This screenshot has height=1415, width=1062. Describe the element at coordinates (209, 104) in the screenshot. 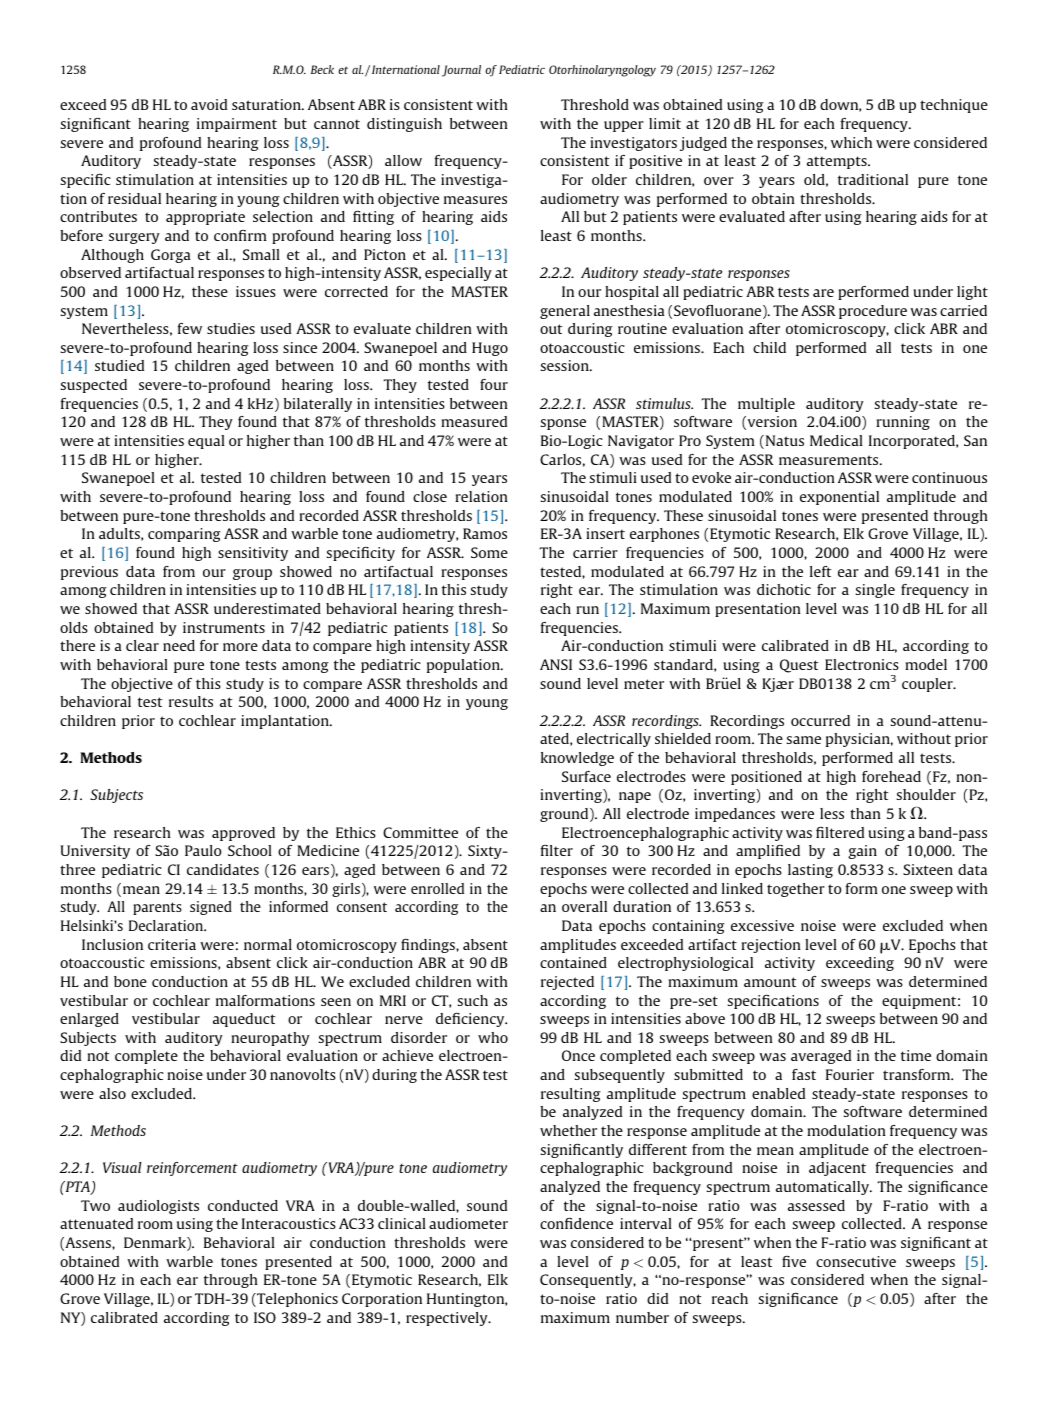

I see `avoid` at that location.
